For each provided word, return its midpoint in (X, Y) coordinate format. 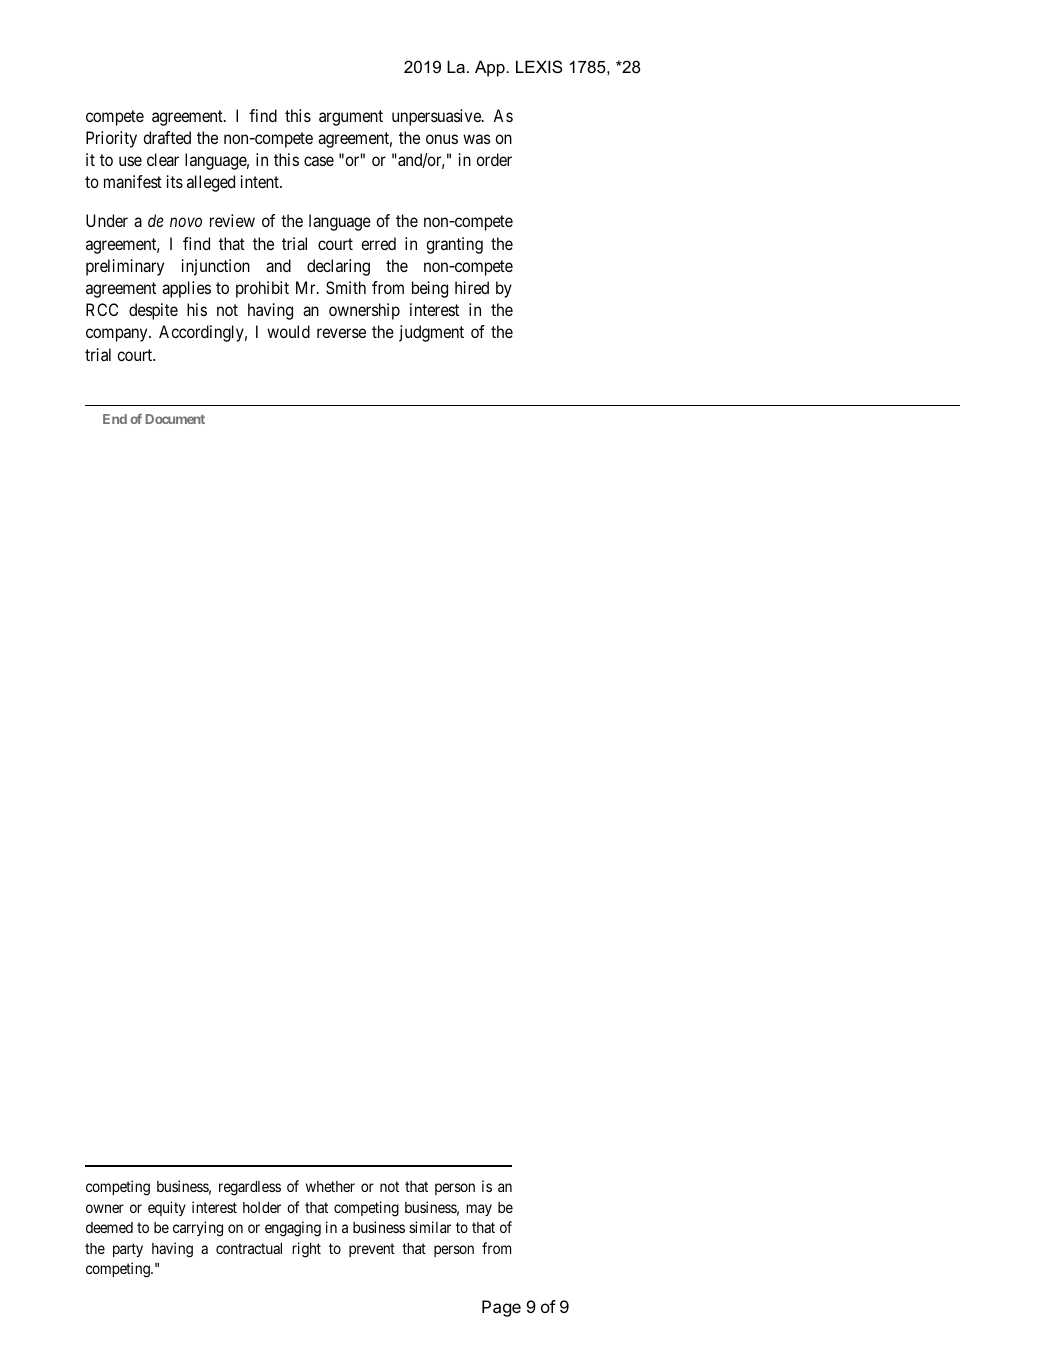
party (128, 1250)
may (479, 1210)
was (477, 139)
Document (175, 419)
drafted (167, 137)
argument (351, 118)
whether (330, 1186)
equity (167, 1208)
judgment (431, 333)
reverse (341, 333)
